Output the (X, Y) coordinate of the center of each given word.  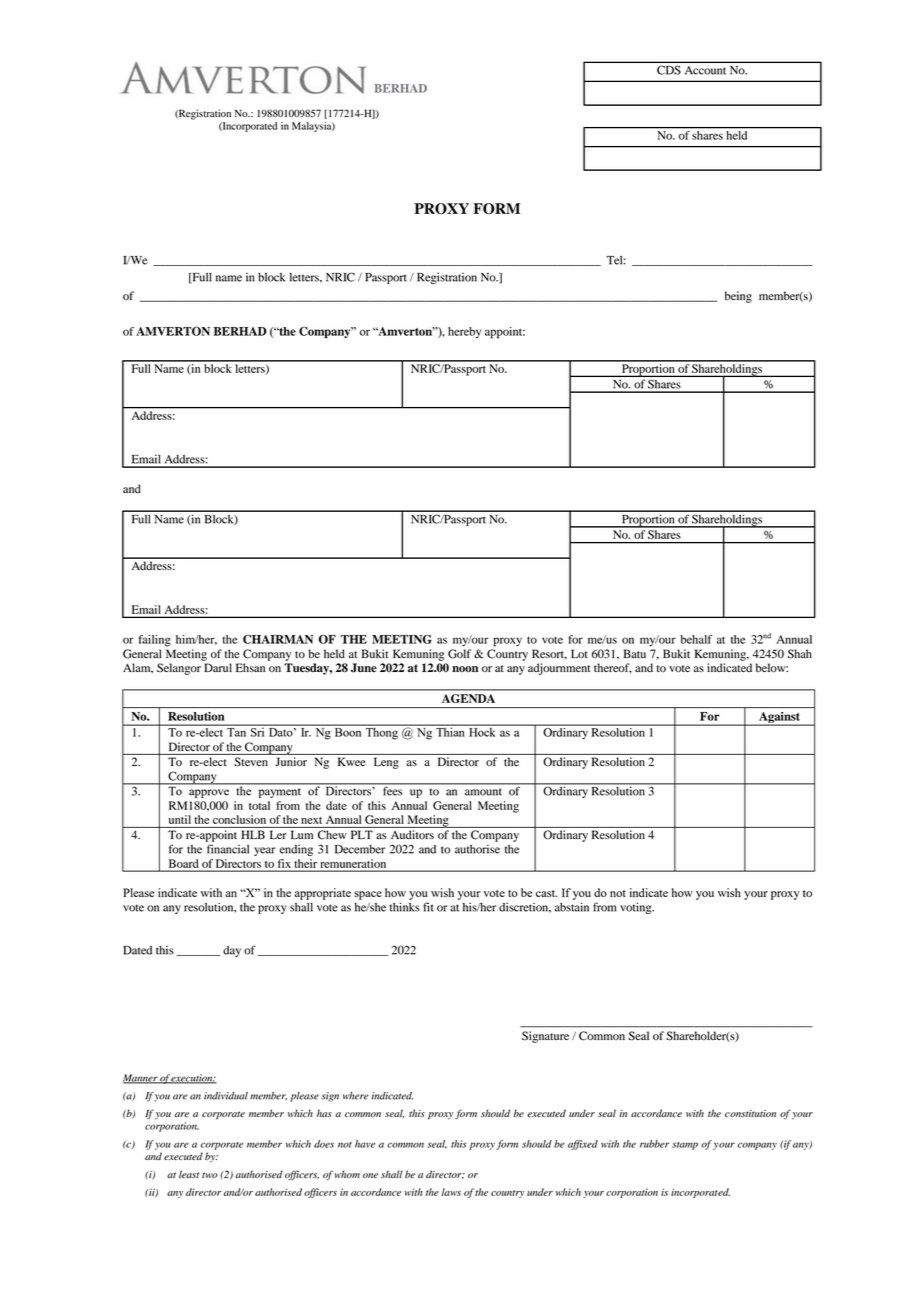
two (209, 1175)
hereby (464, 333)
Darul (218, 667)
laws (451, 1192)
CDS (669, 70)
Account (705, 70)
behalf (696, 639)
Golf (459, 654)
